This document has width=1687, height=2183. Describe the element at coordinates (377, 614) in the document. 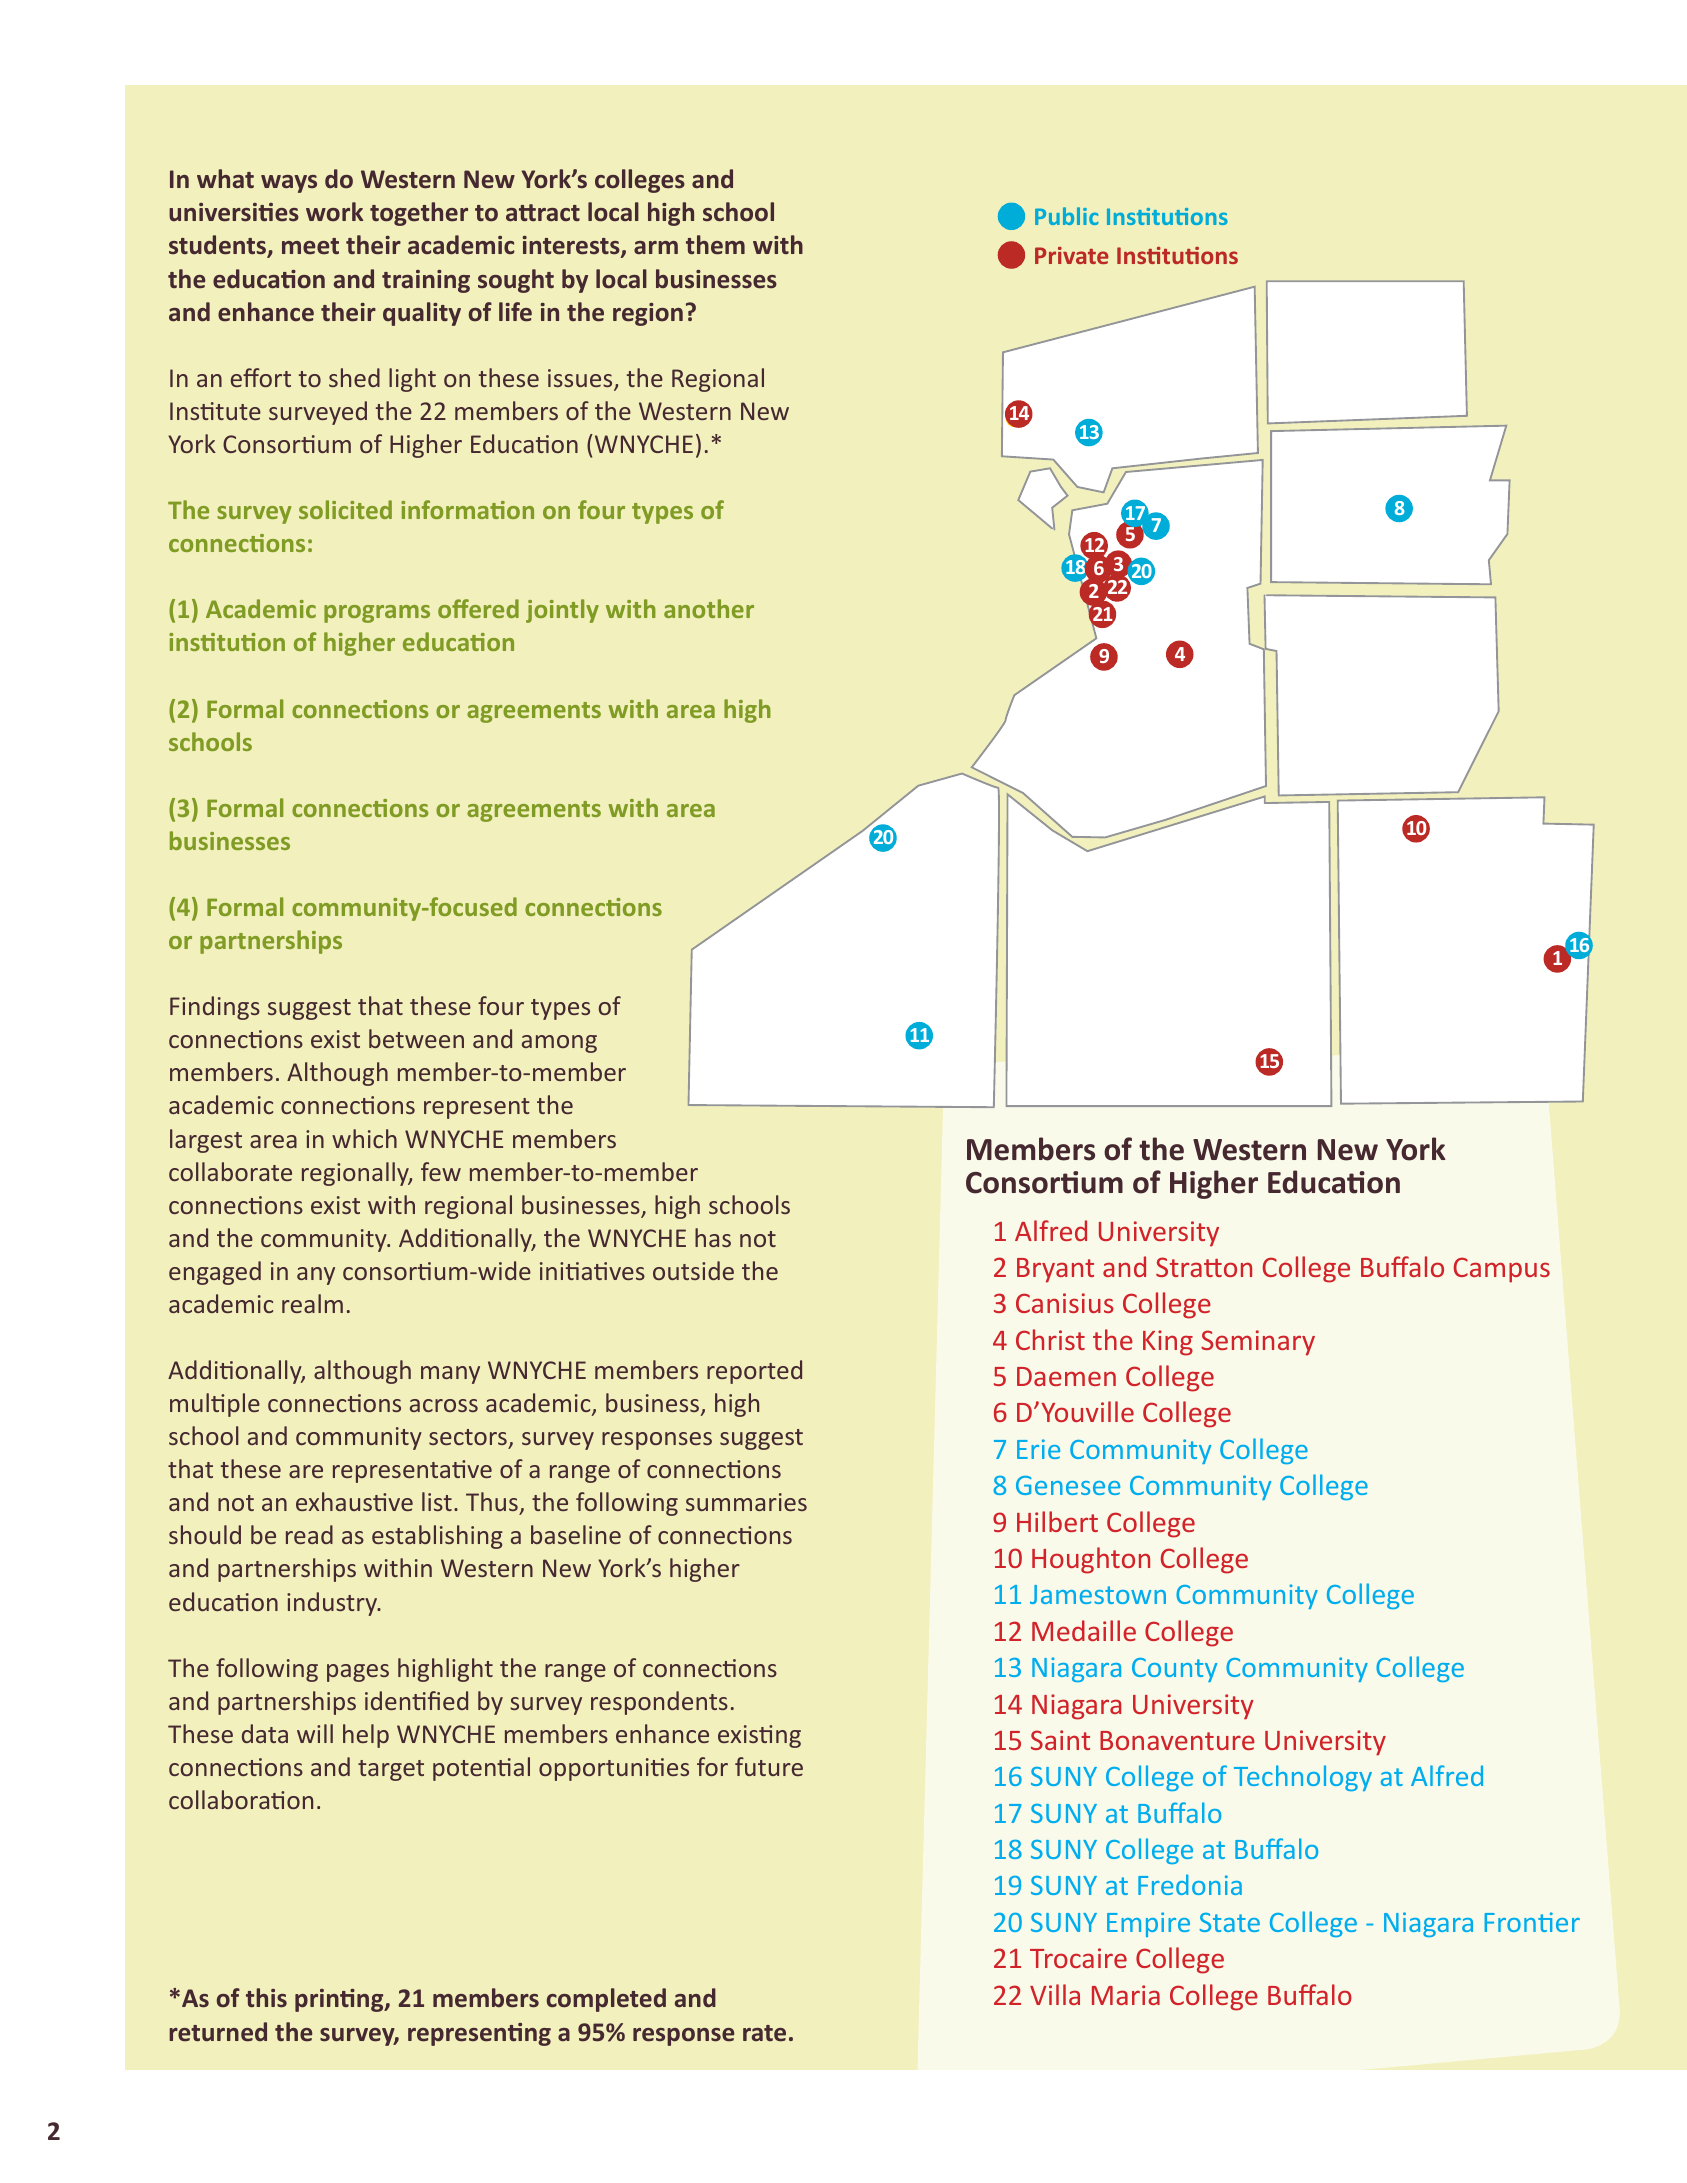

I see `programs` at that location.
